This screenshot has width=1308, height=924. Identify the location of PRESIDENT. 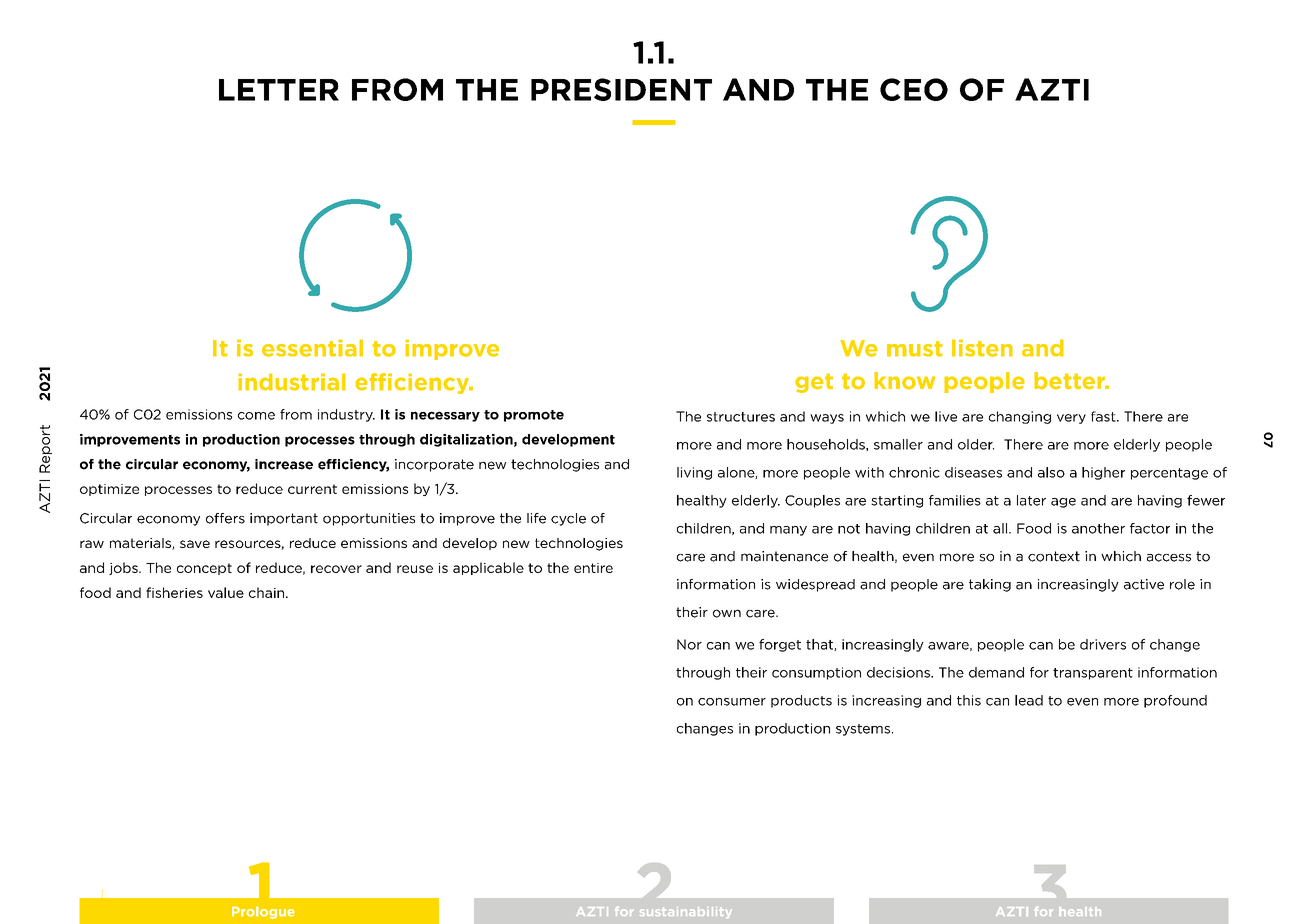
(621, 89).
